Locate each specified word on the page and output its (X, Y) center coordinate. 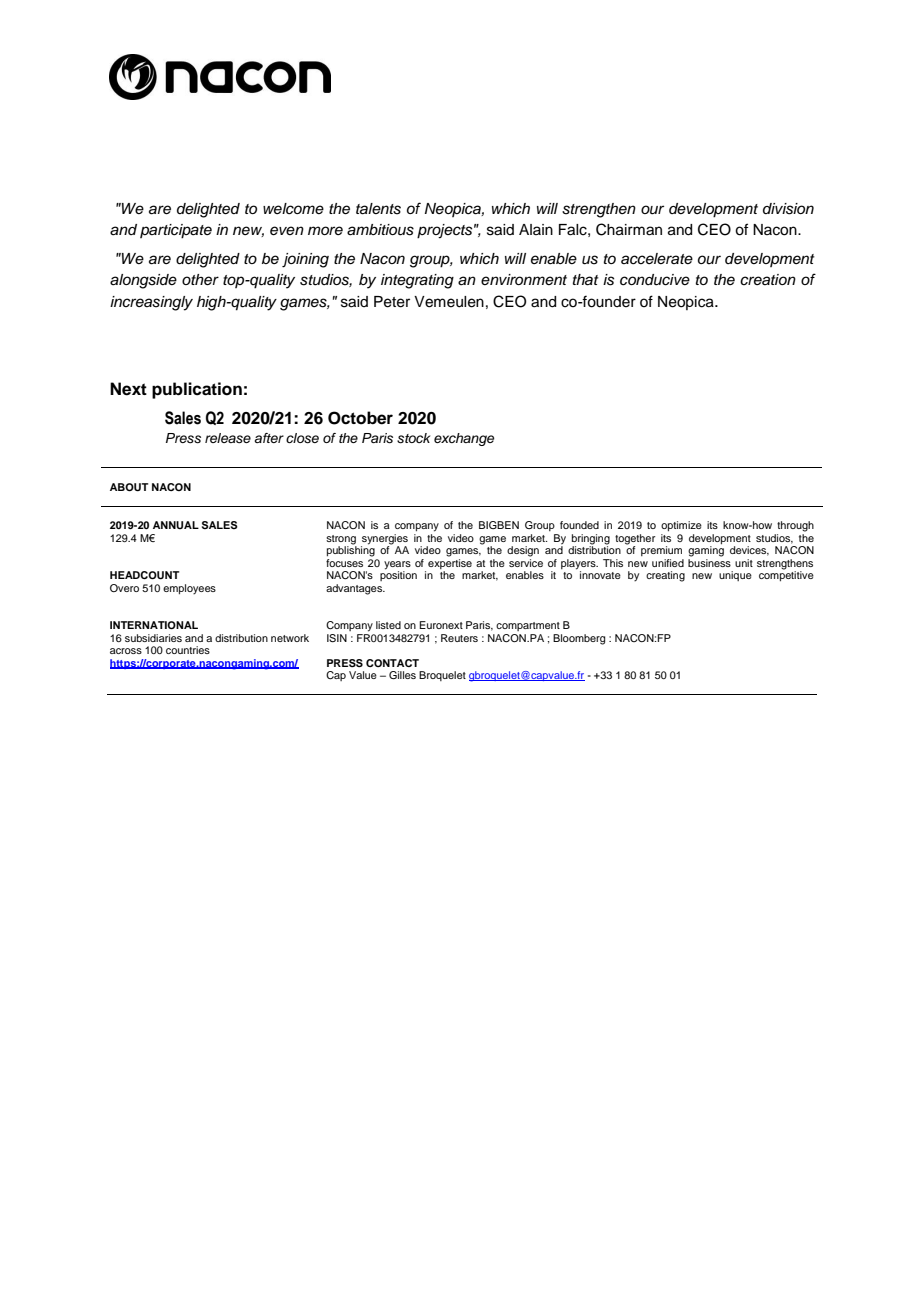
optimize (681, 526)
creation (768, 279)
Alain (536, 229)
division (788, 209)
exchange (464, 439)
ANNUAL (176, 525)
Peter (392, 302)
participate (176, 231)
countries (188, 650)
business (709, 561)
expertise (450, 562)
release (228, 438)
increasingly (151, 303)
